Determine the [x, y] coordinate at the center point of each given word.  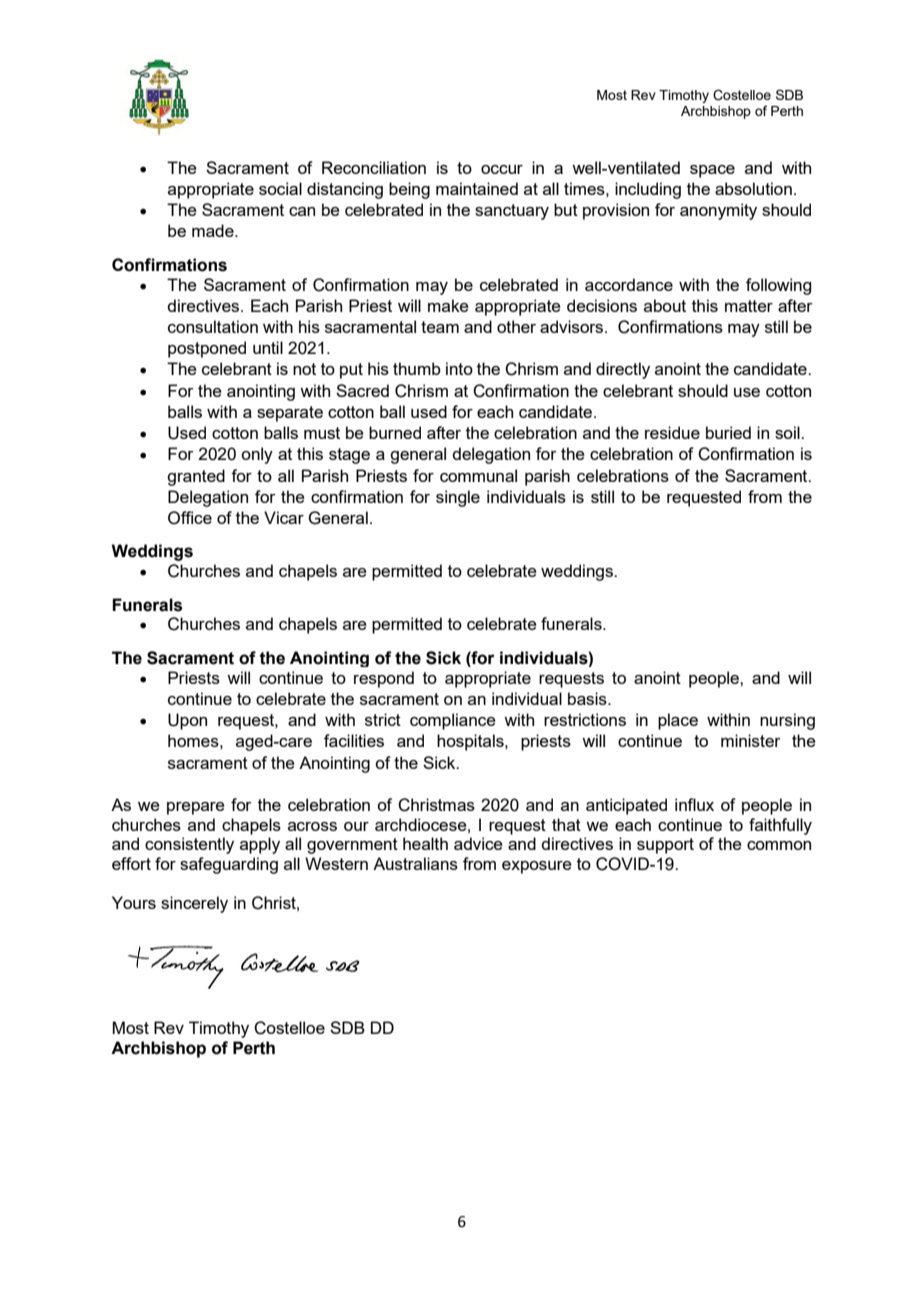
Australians [415, 863]
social [280, 188]
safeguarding [229, 865]
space [712, 171]
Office [190, 518]
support [665, 846]
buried [728, 432]
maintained [477, 188]
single [458, 498]
